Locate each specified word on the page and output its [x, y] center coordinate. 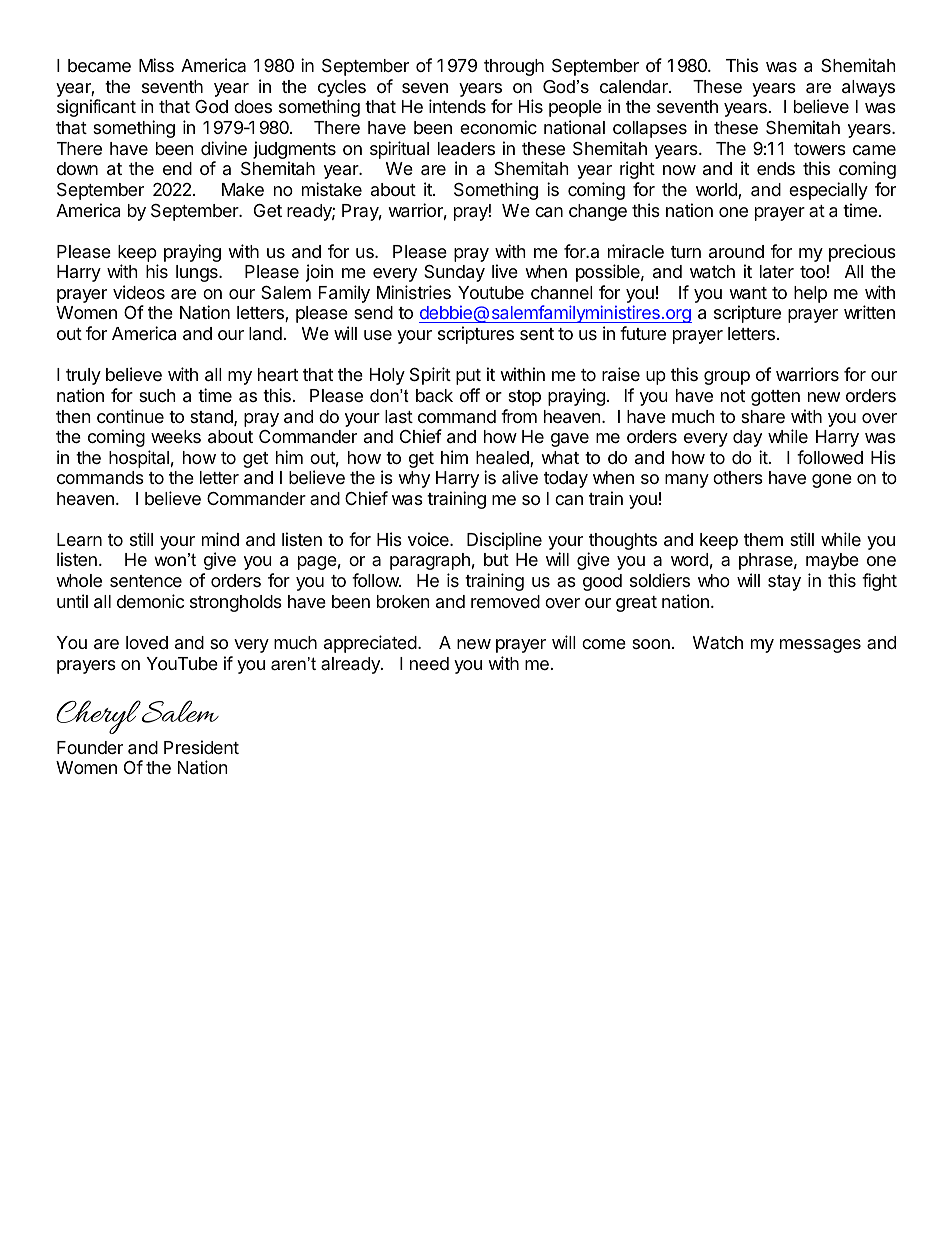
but [496, 559]
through [514, 67]
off [470, 395]
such [157, 395]
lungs [198, 273]
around [736, 251]
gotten [775, 398]
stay [784, 583]
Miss [156, 65]
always [868, 88]
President [201, 747]
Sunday [454, 273]
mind [220, 539]
